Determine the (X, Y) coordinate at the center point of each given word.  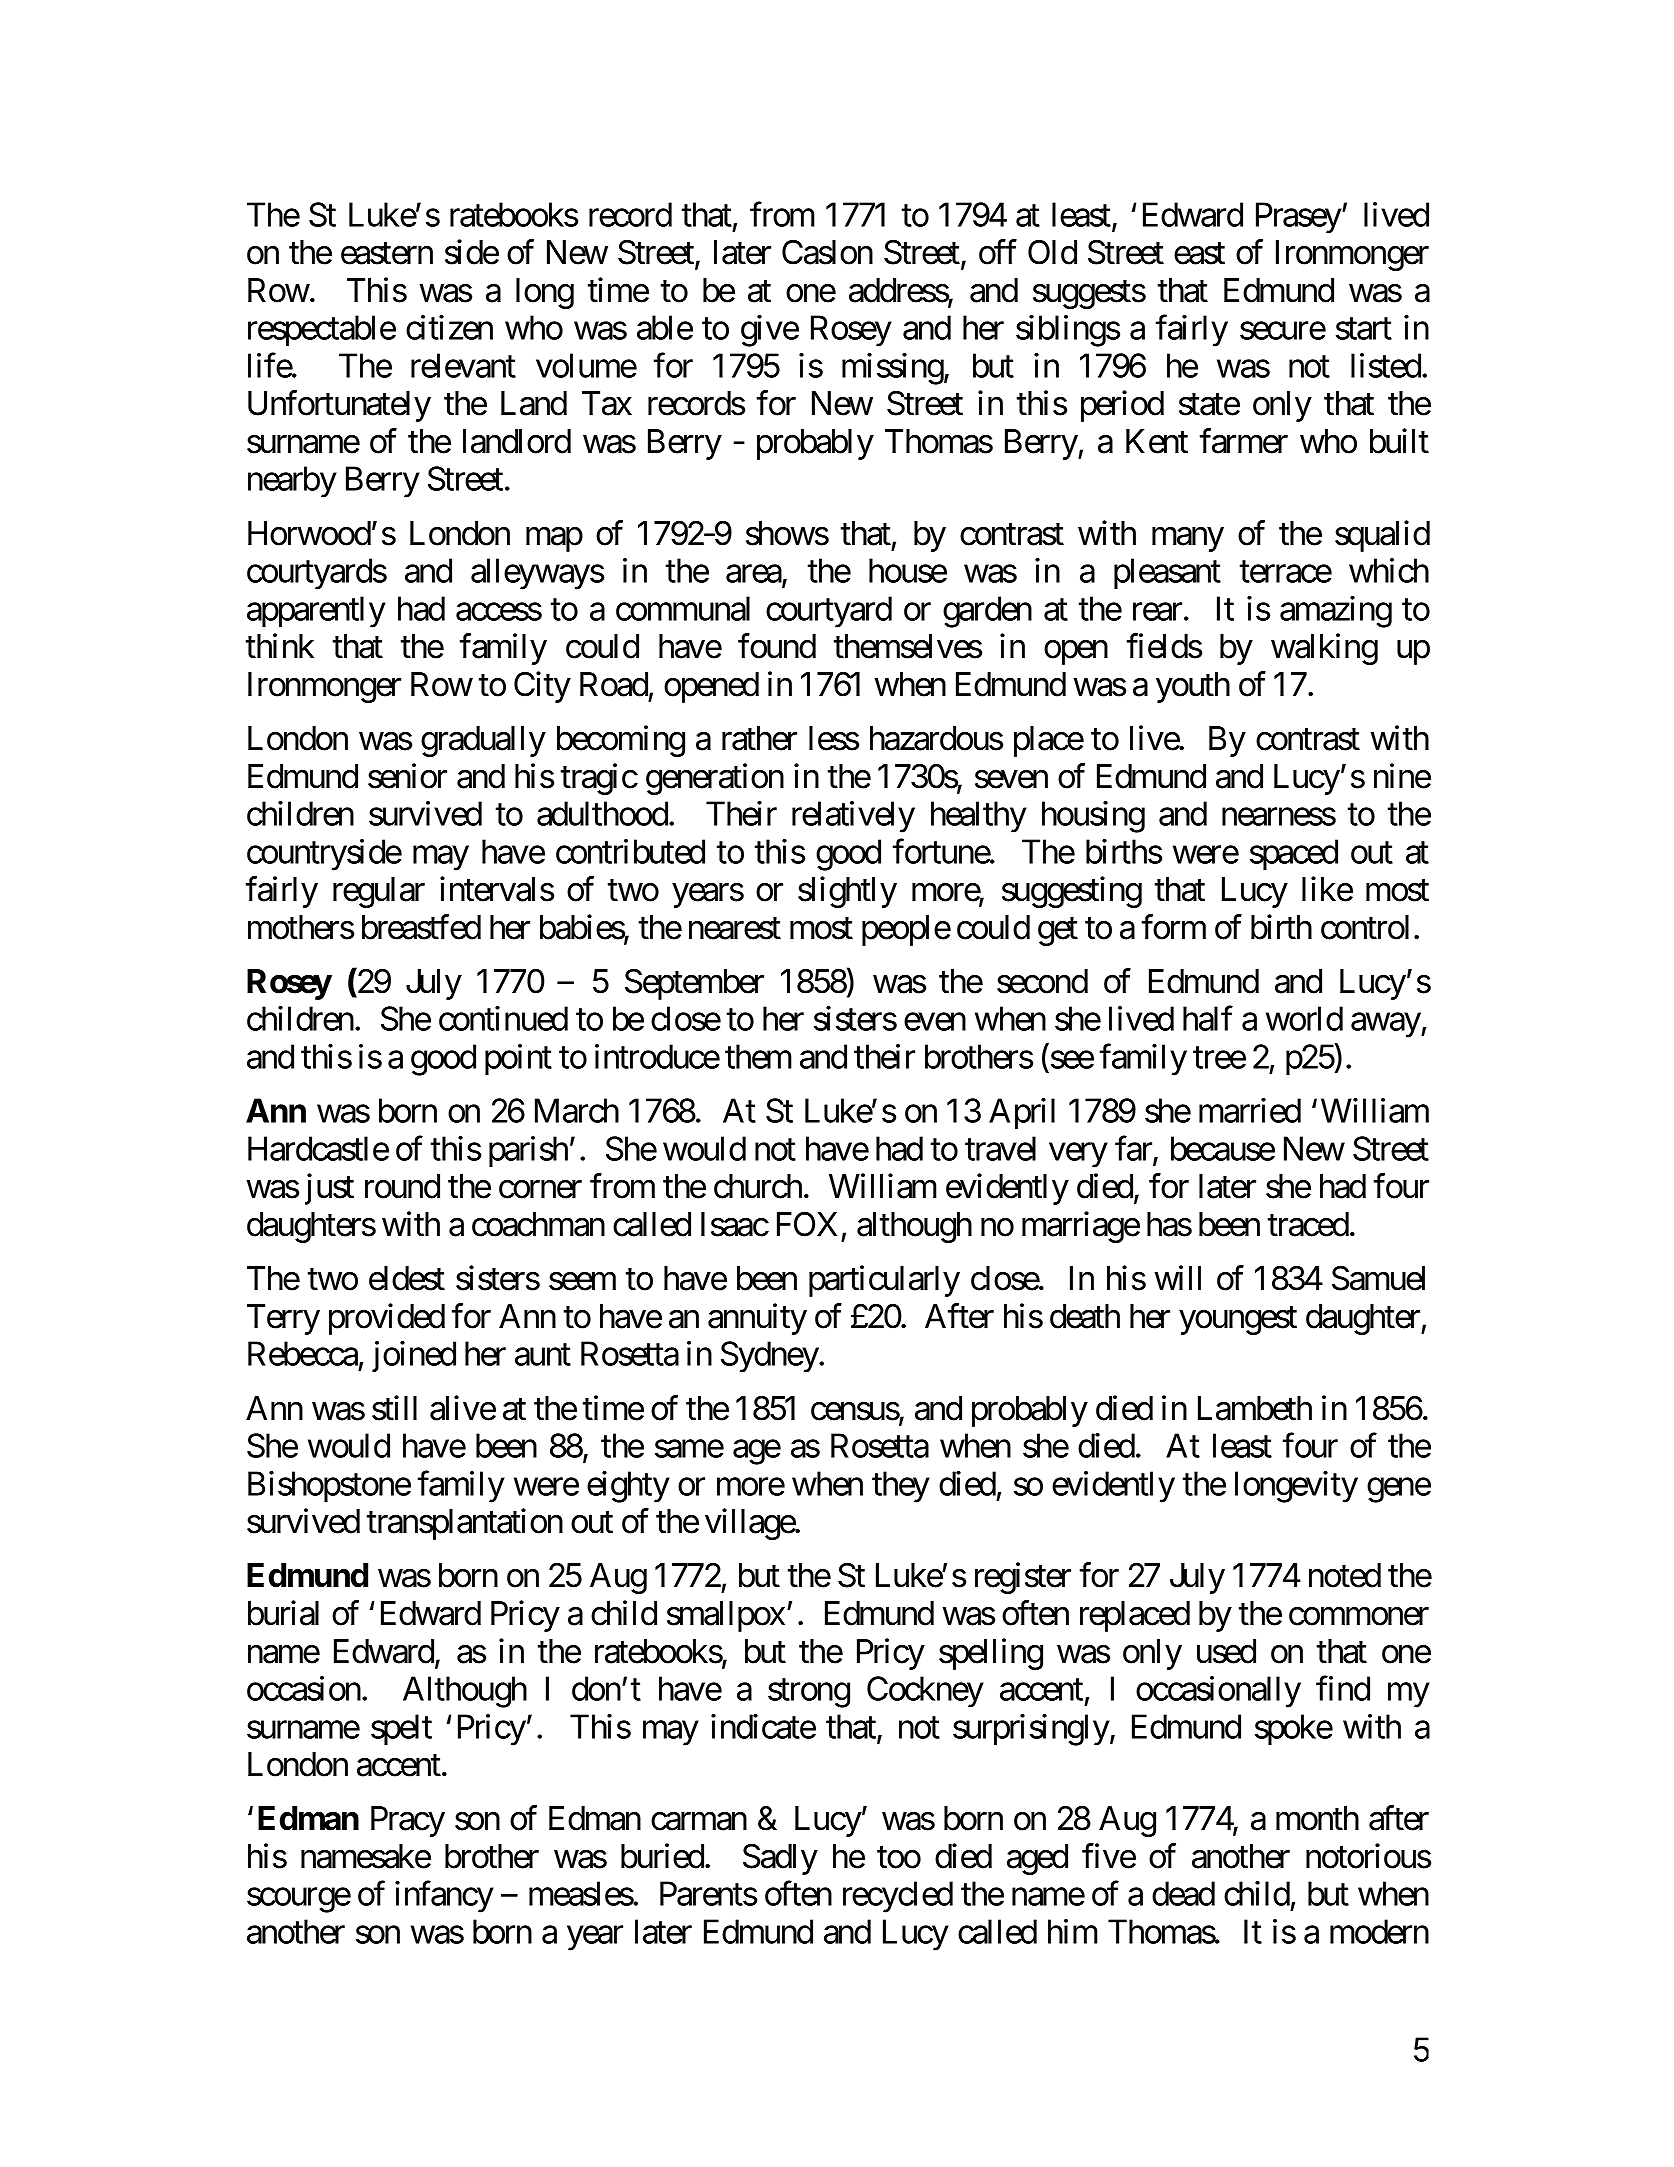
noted (1345, 1575)
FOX (807, 1224)
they (901, 1487)
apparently (316, 612)
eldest (407, 1278)
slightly (847, 892)
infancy (444, 1897)
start (1364, 329)
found (777, 646)
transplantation (465, 1524)
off (998, 252)
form (1174, 927)
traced (1308, 1224)
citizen (449, 327)
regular (379, 892)
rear (1157, 612)
